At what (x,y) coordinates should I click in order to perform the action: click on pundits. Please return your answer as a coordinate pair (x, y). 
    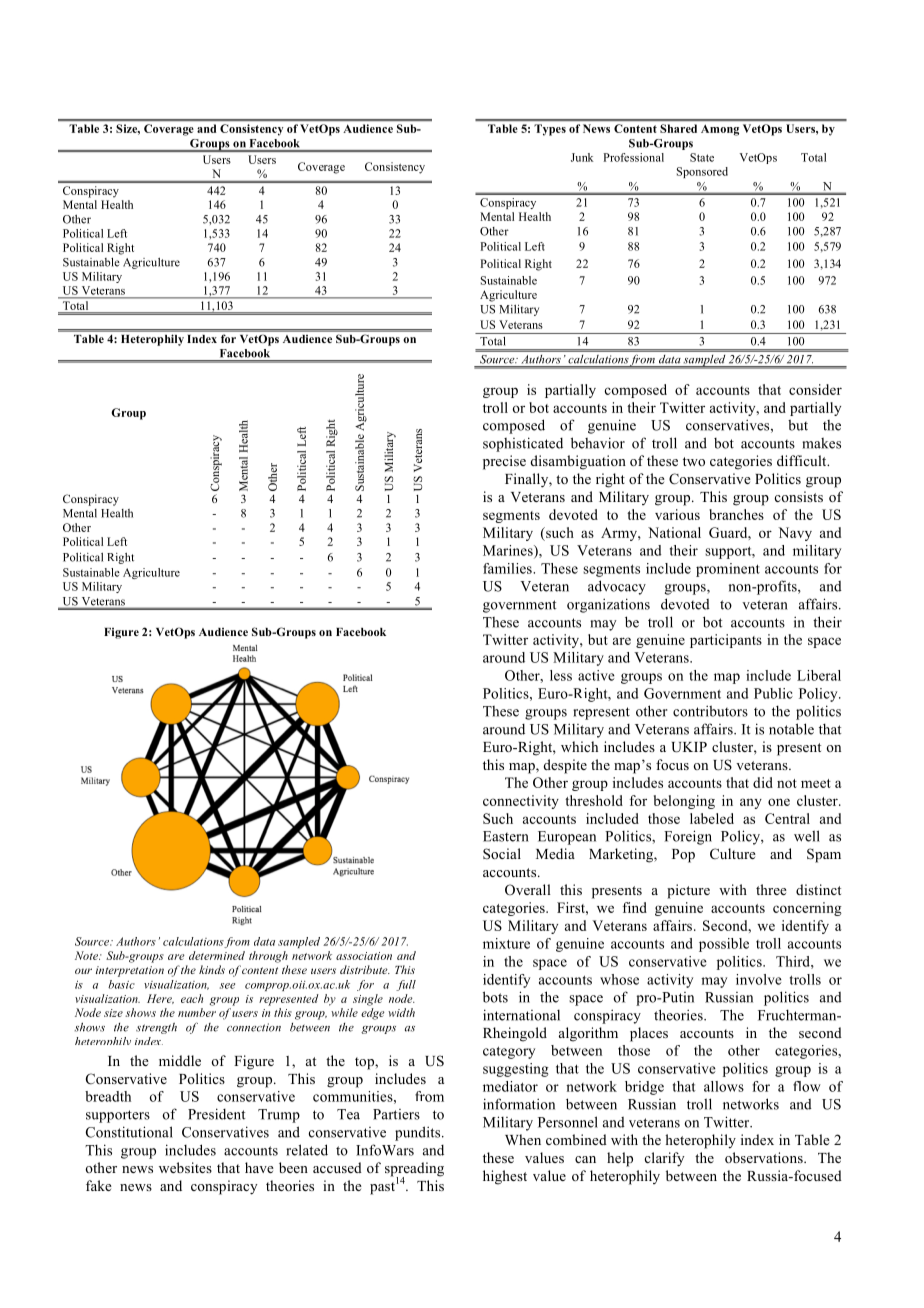
    Looking at the image, I should click on (419, 1133).
